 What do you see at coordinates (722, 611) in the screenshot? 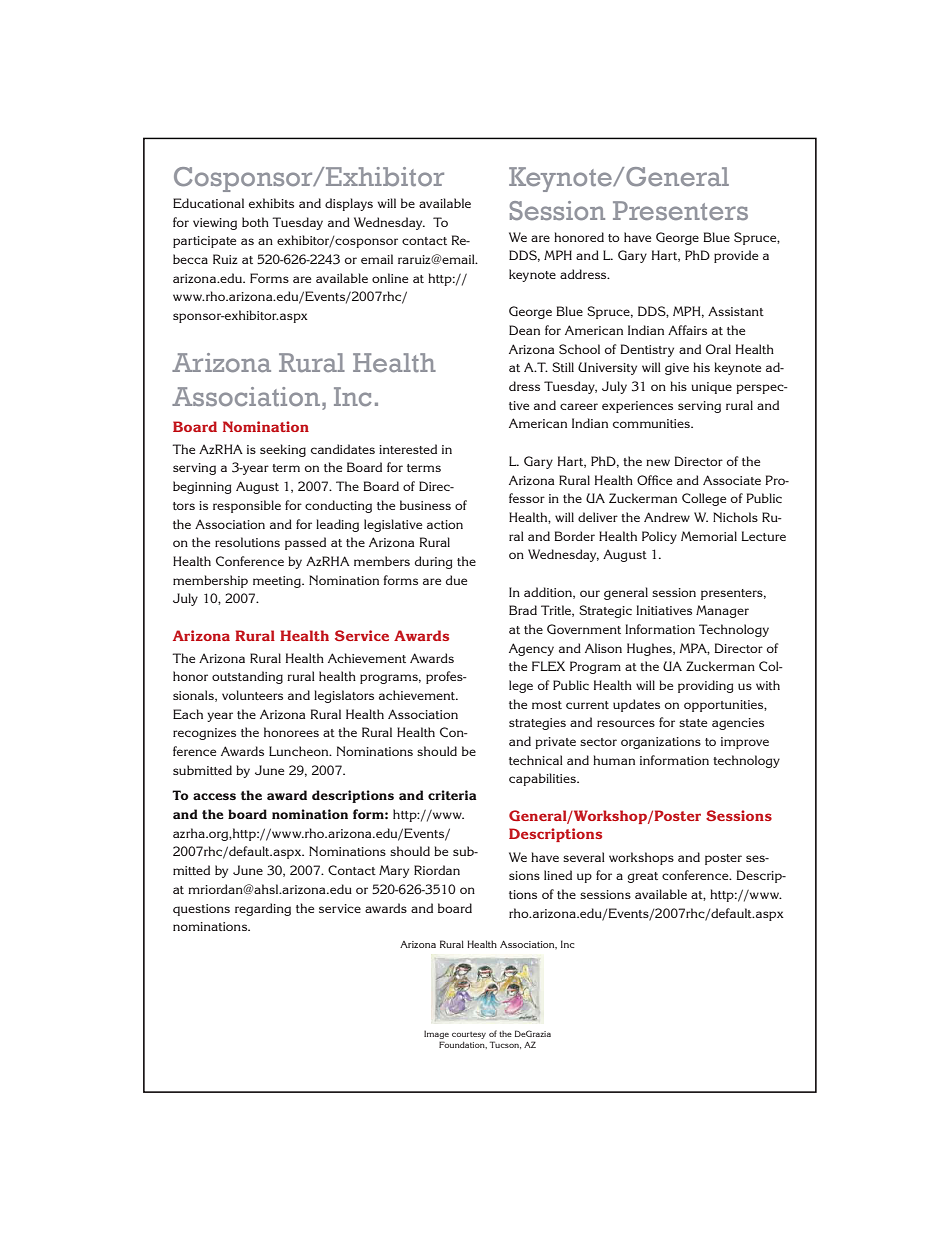
I see `Manager` at bounding box center [722, 611].
